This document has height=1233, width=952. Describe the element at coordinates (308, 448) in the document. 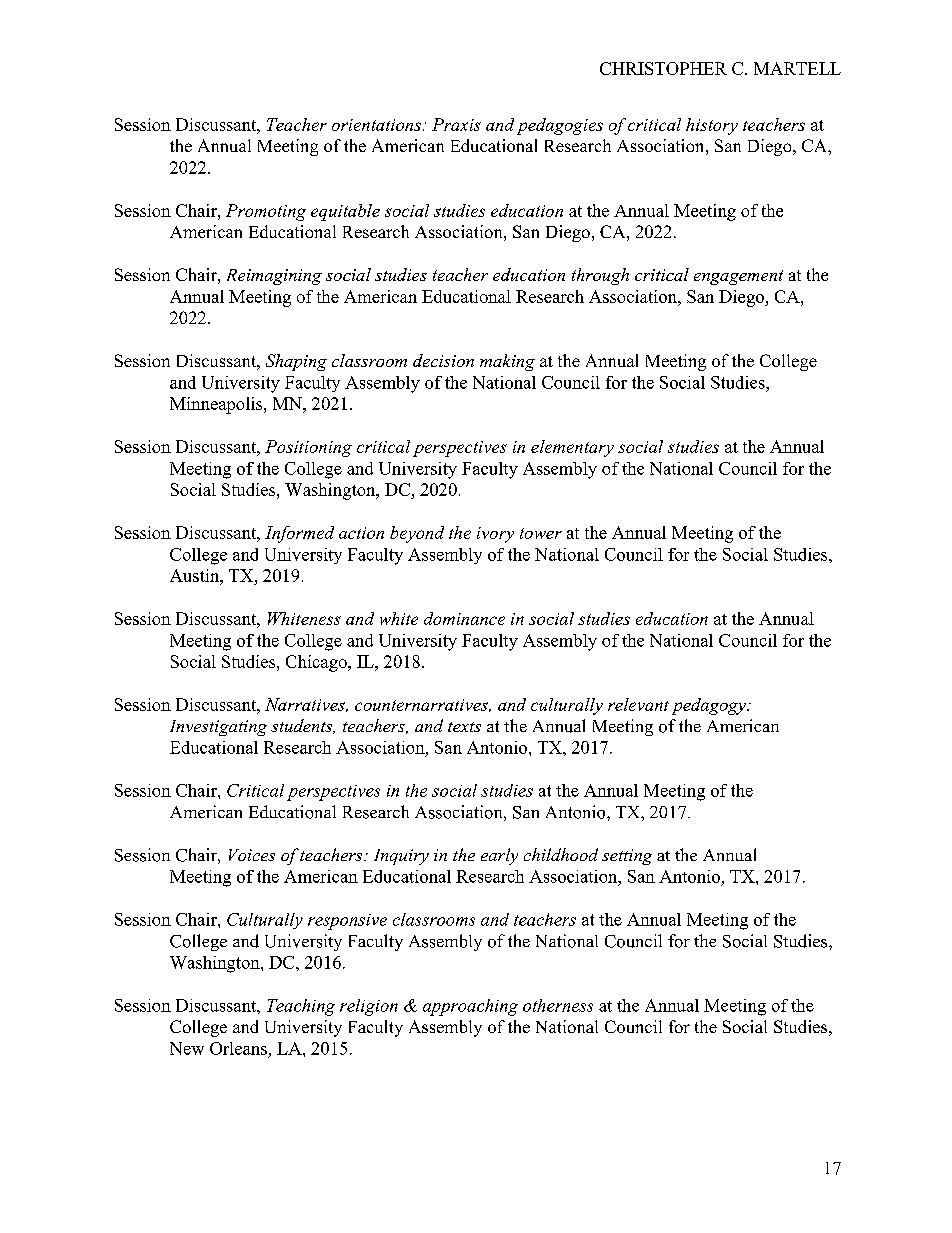

I see `Positioning` at that location.
